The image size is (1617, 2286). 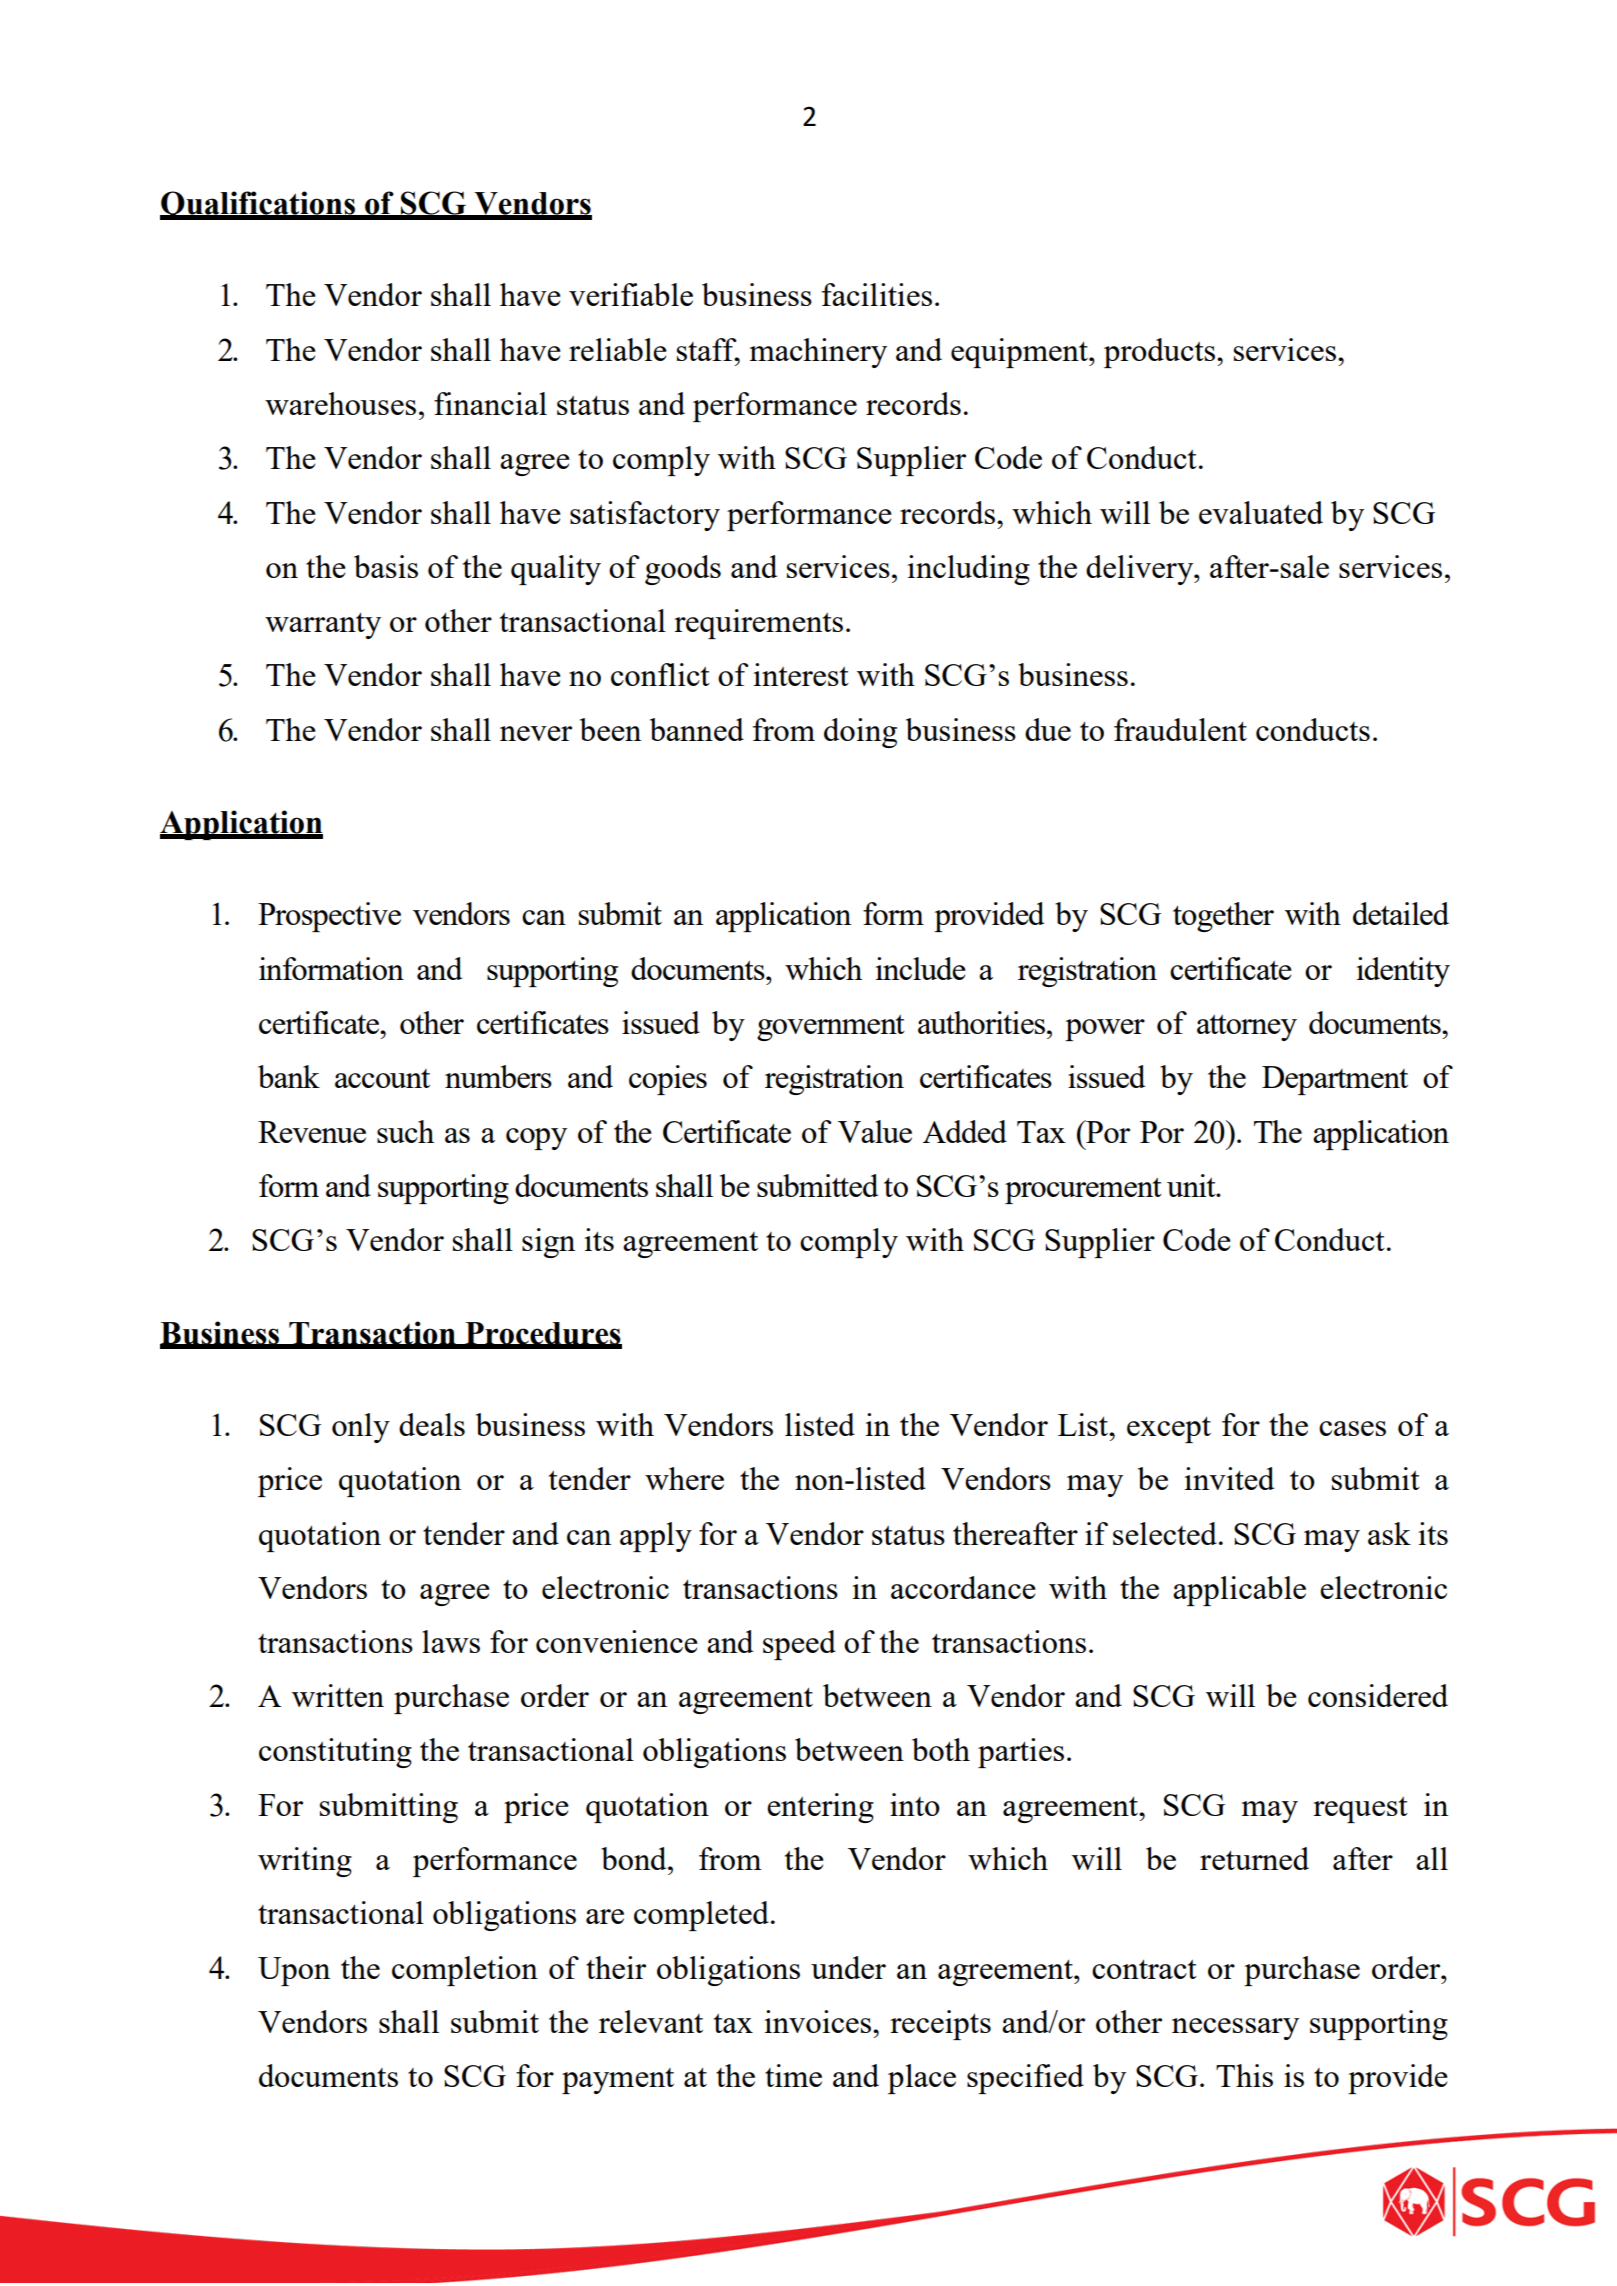 What do you see at coordinates (490, 403) in the screenshot?
I see `financial` at bounding box center [490, 403].
